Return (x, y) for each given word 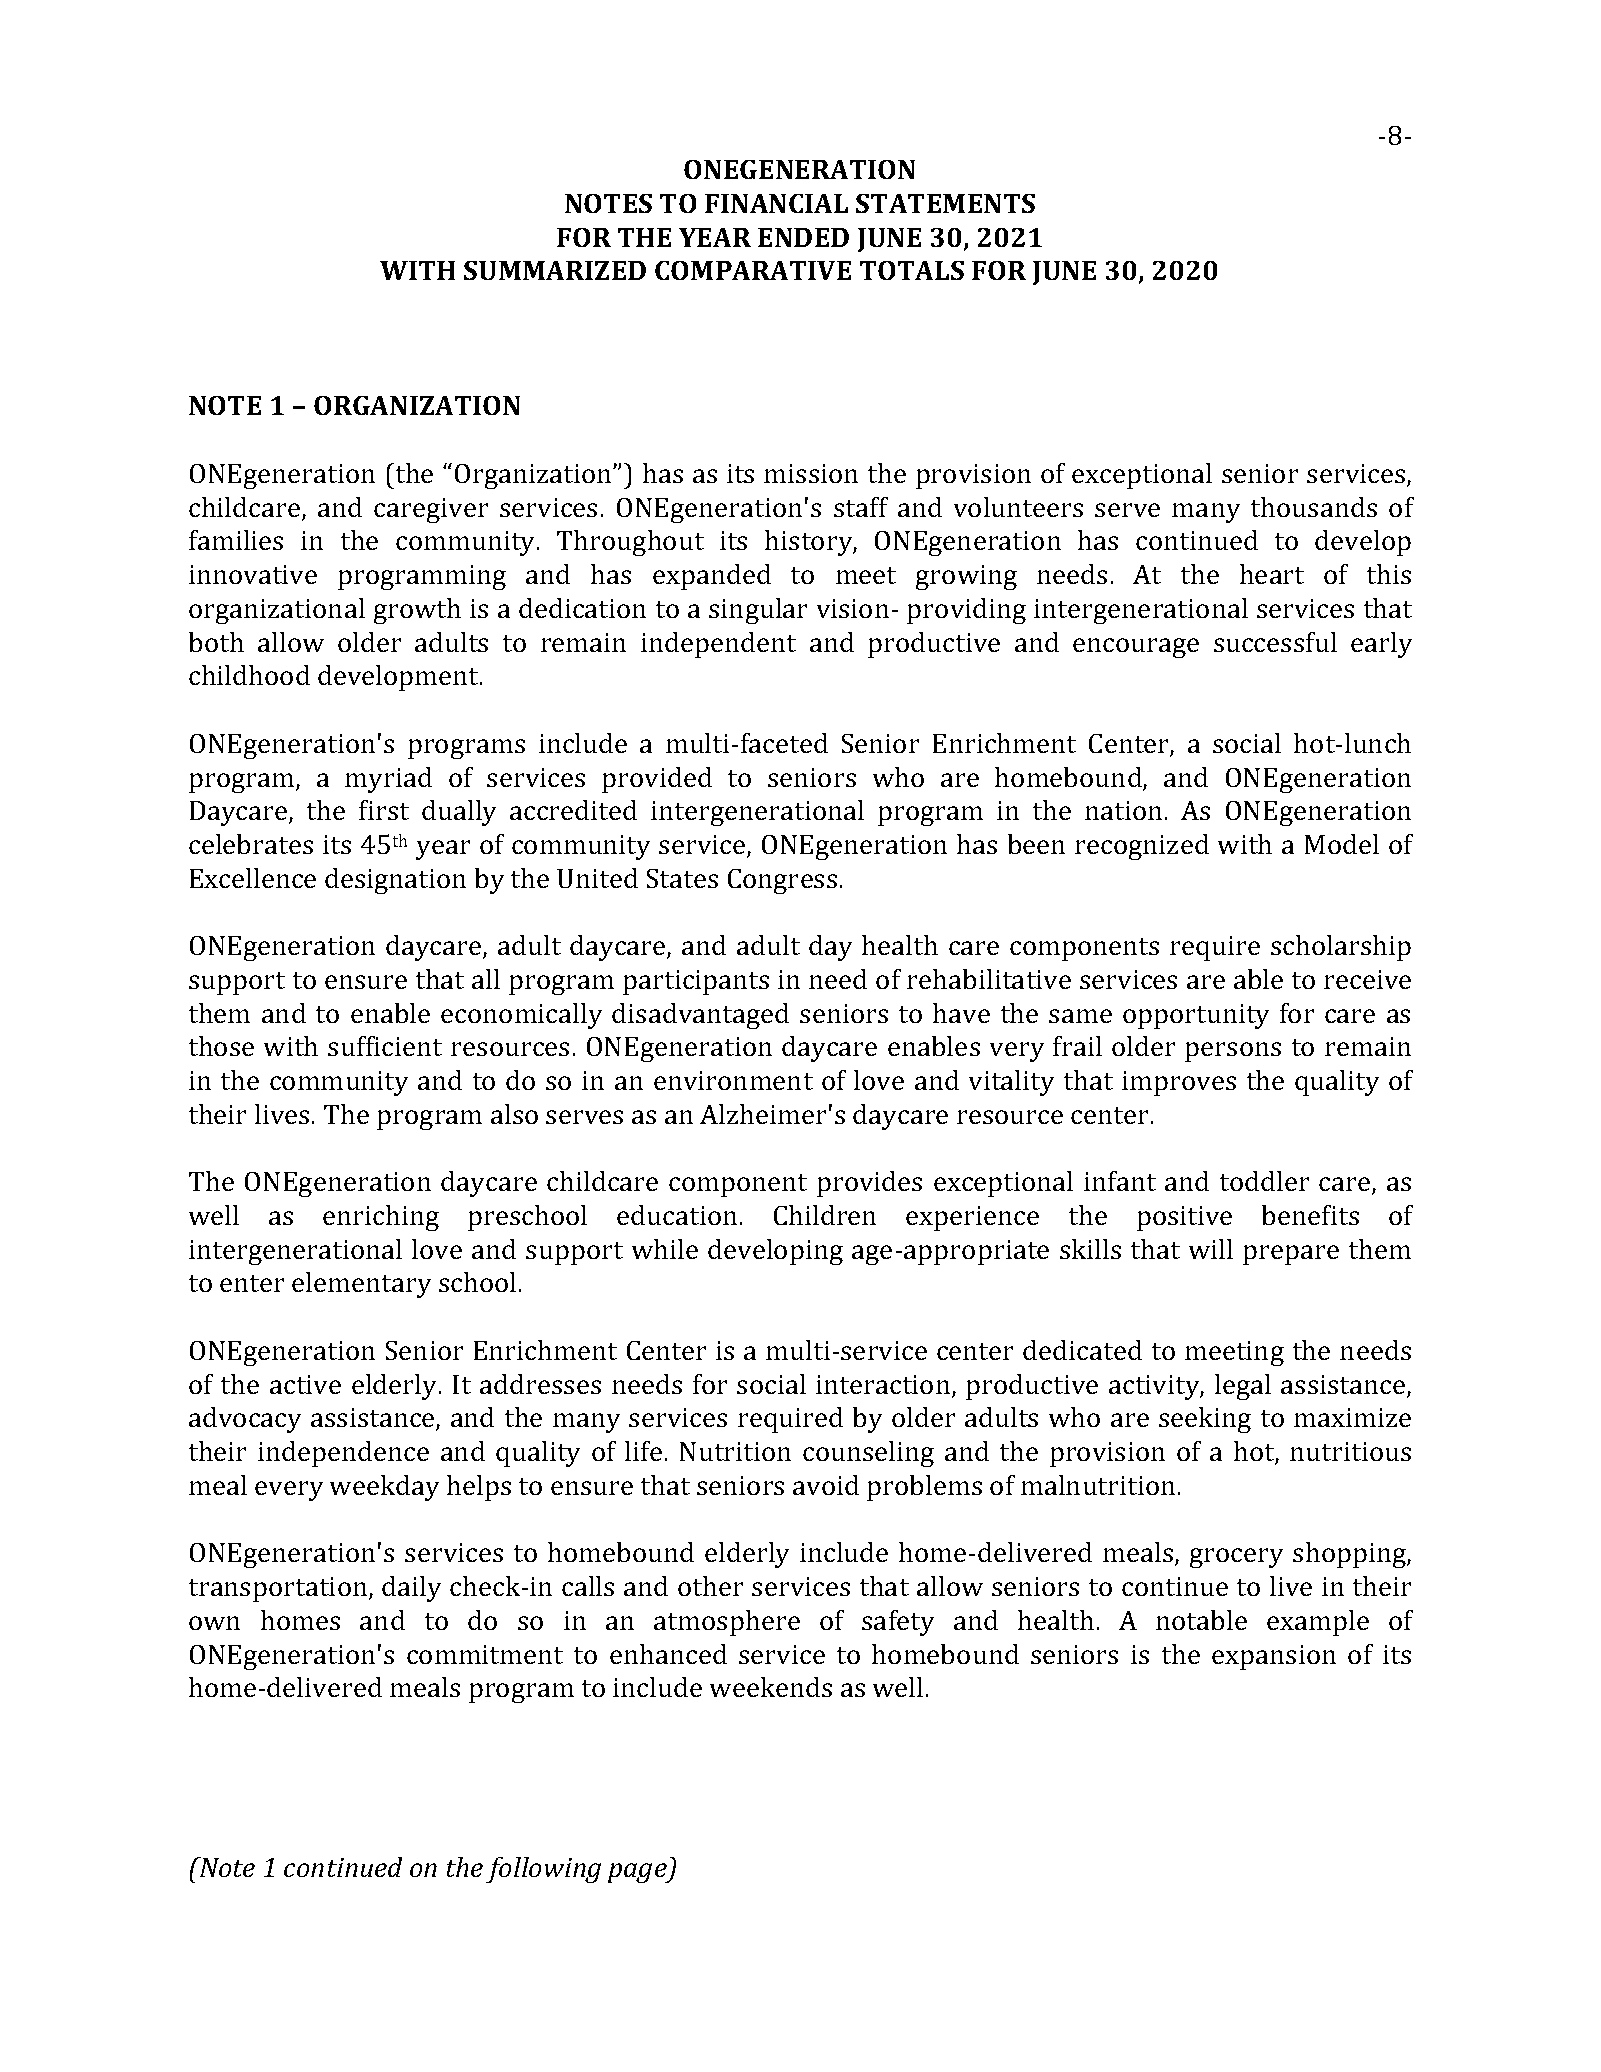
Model (1342, 844)
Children (825, 1215)
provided (657, 780)
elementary (361, 1285)
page (638, 1873)
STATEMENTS (945, 203)
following (543, 1870)
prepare (1291, 1255)
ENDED (803, 237)
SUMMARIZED (555, 270)
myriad (388, 780)
